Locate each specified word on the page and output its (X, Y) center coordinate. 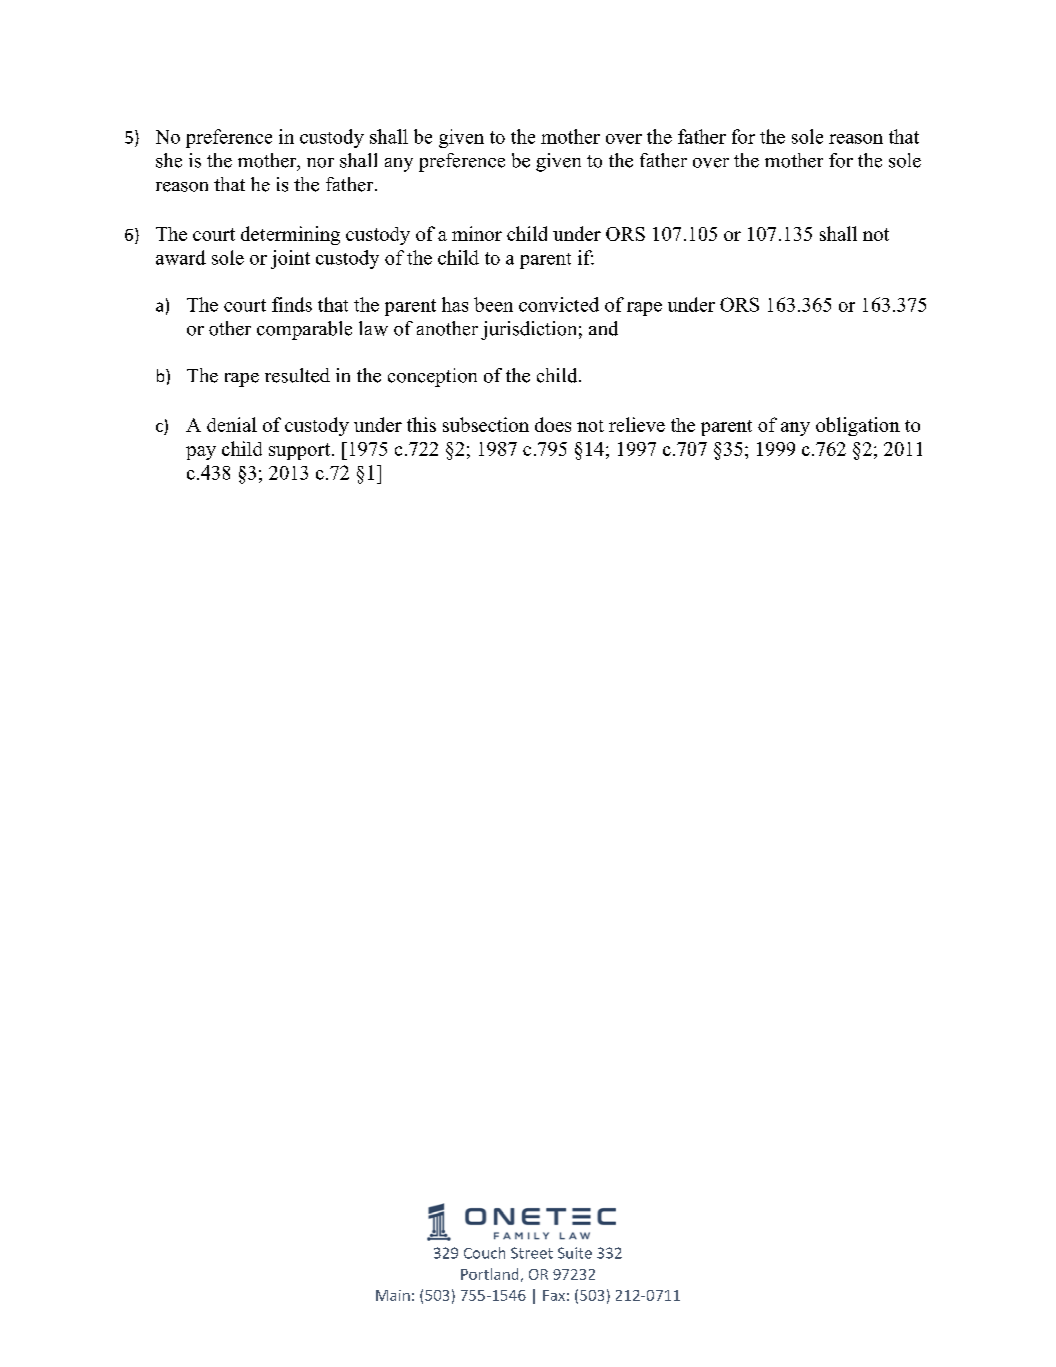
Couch (484, 1253)
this (421, 424)
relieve (637, 424)
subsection (486, 424)
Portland (489, 1274)
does (553, 424)
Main (393, 1295)
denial (232, 424)
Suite (575, 1253)
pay (201, 453)
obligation (858, 426)
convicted (559, 304)
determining (290, 235)
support (301, 451)
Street (532, 1253)
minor (477, 233)
